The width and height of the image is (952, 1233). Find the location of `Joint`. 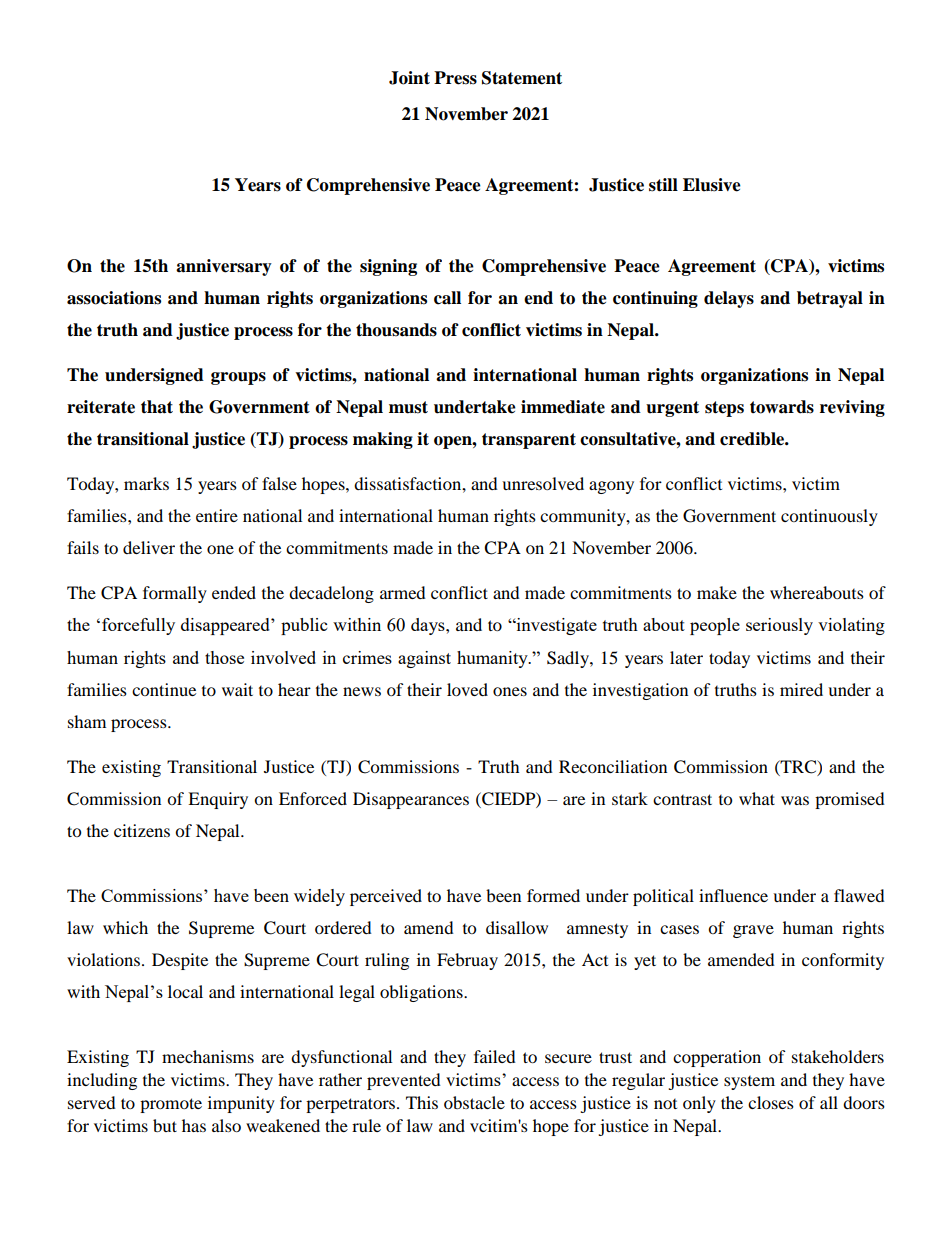

Joint is located at coordinates (409, 78).
